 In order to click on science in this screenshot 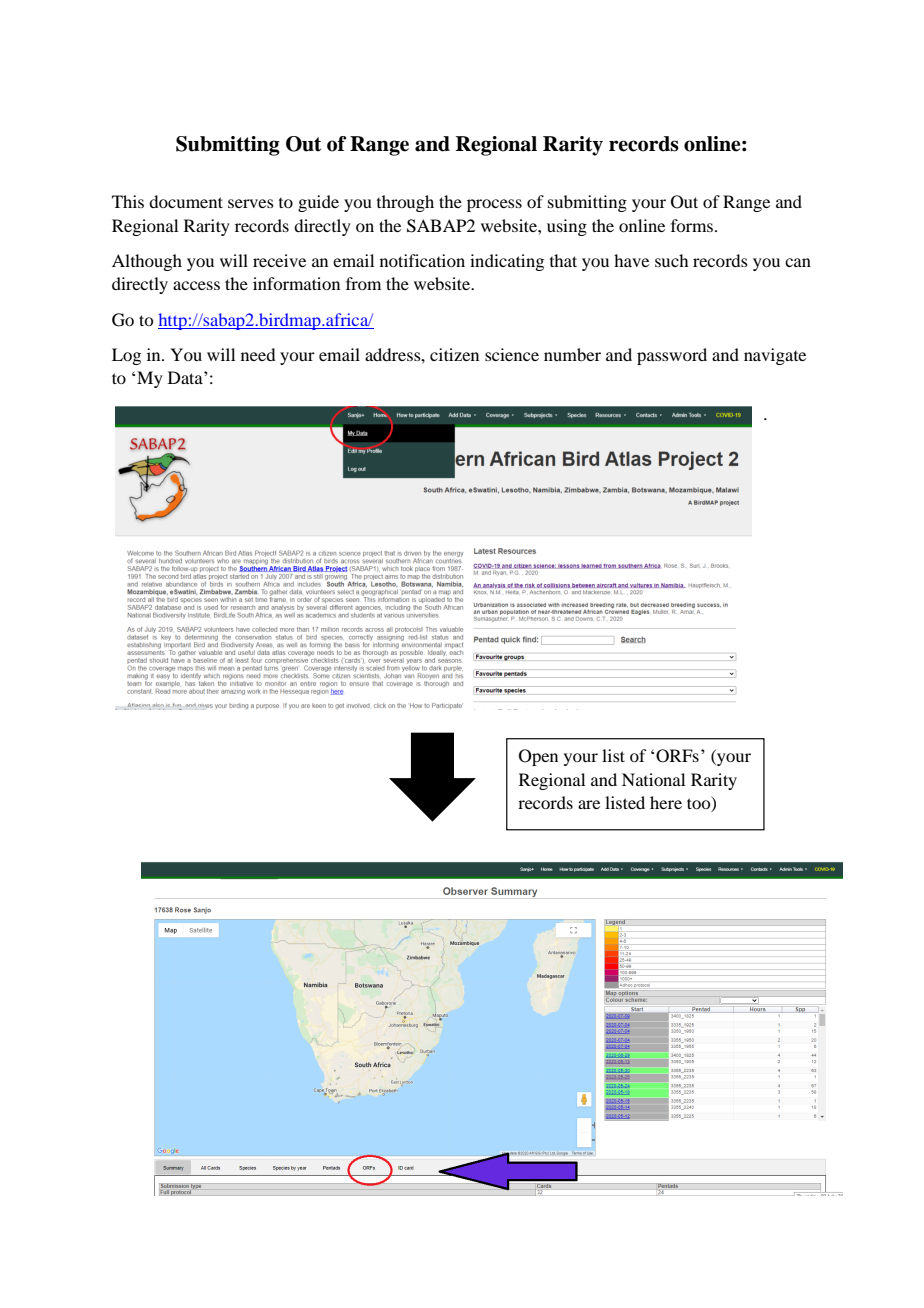, I will do `click(512, 354)`.
